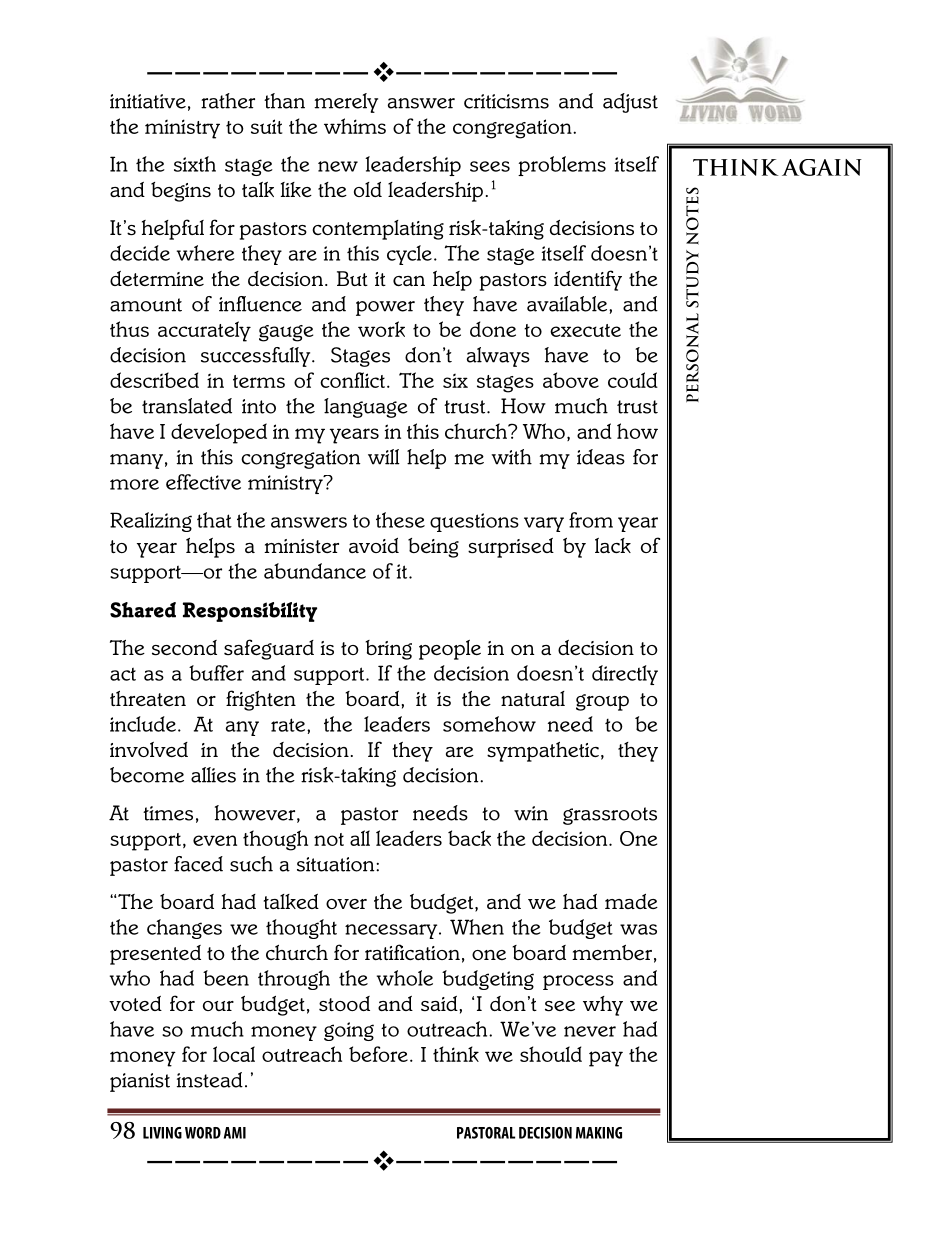 Image resolution: width=952 pixels, height=1233 pixels. Describe the element at coordinates (490, 166) in the screenshot. I see `sees` at that location.
